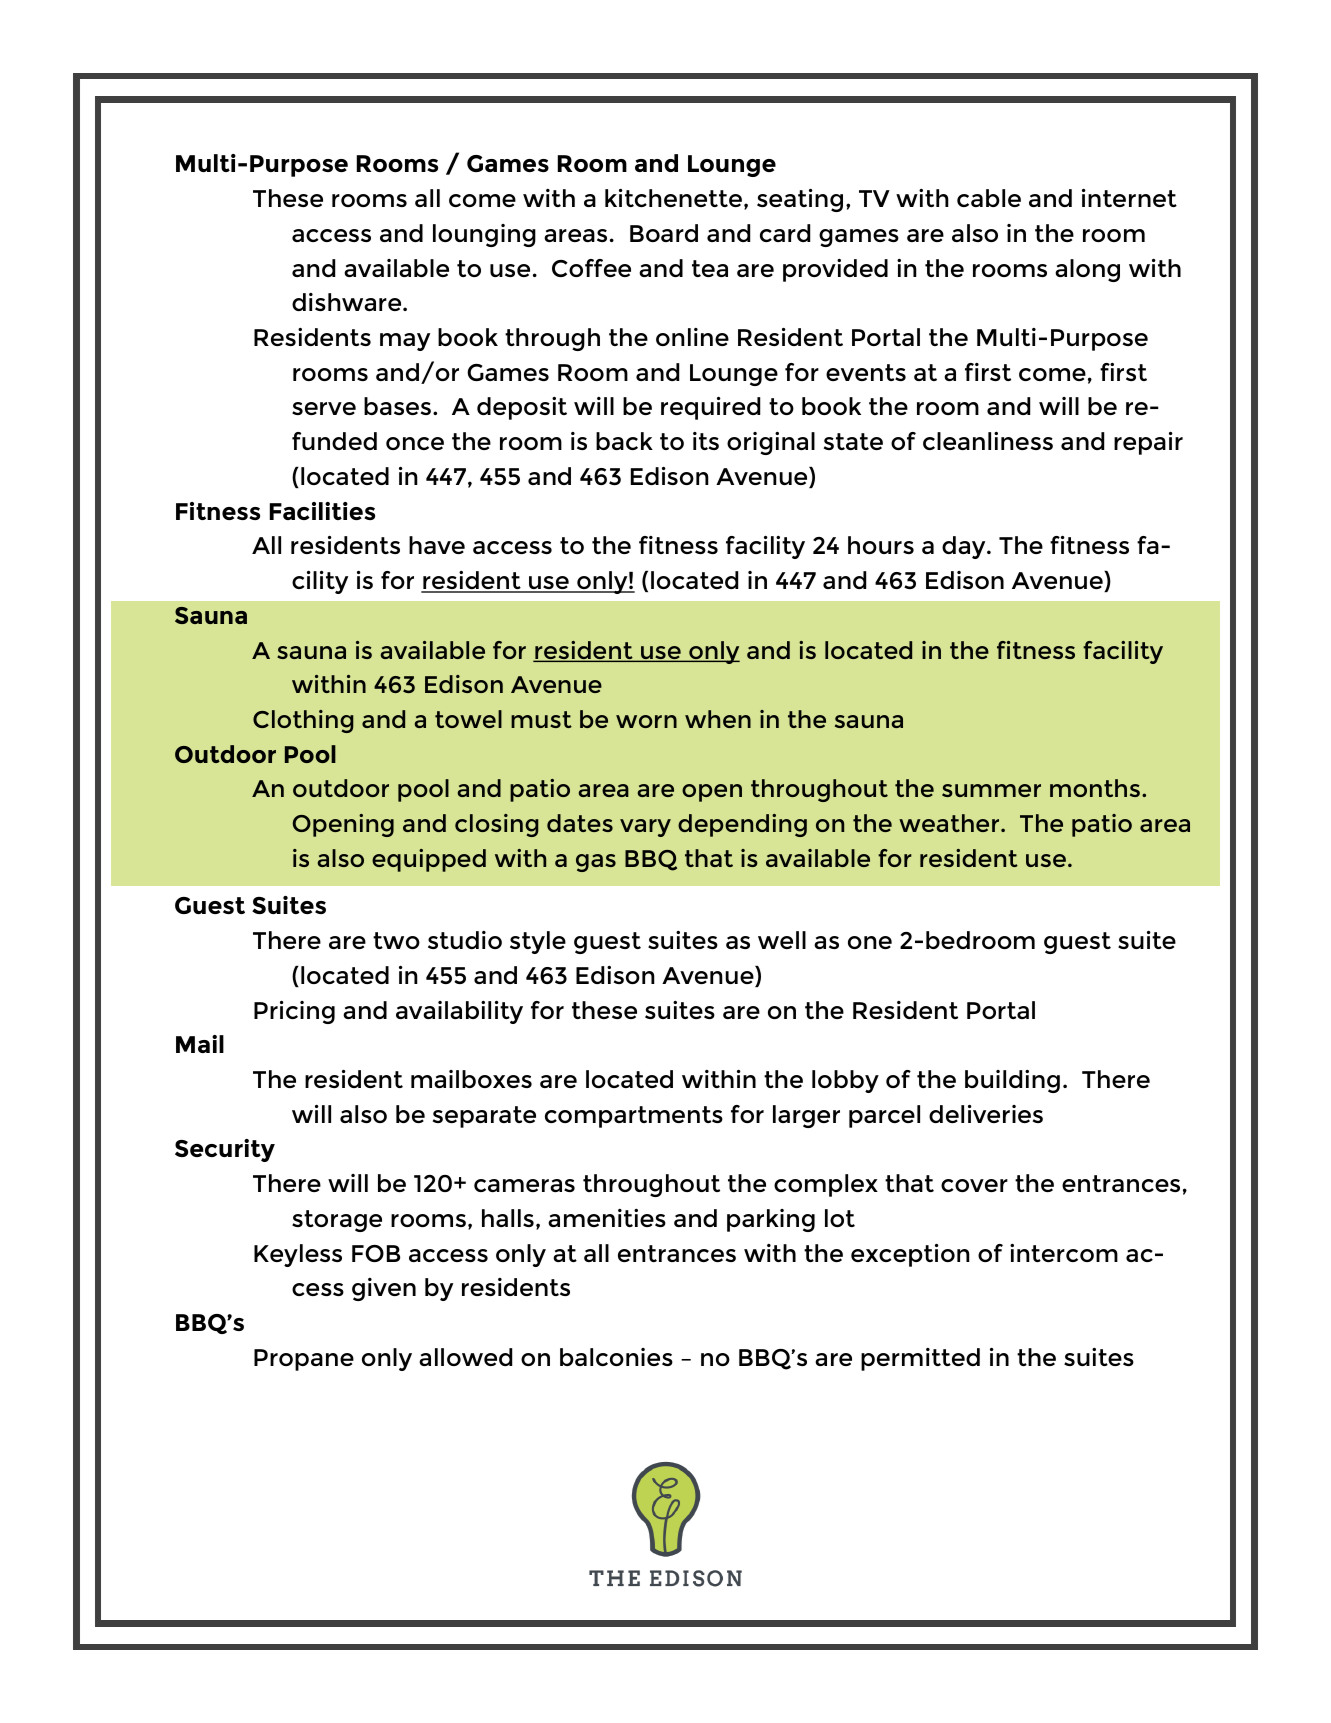 This page has height=1723, width=1331. Describe the element at coordinates (989, 198) in the page. I see `cable` at that location.
